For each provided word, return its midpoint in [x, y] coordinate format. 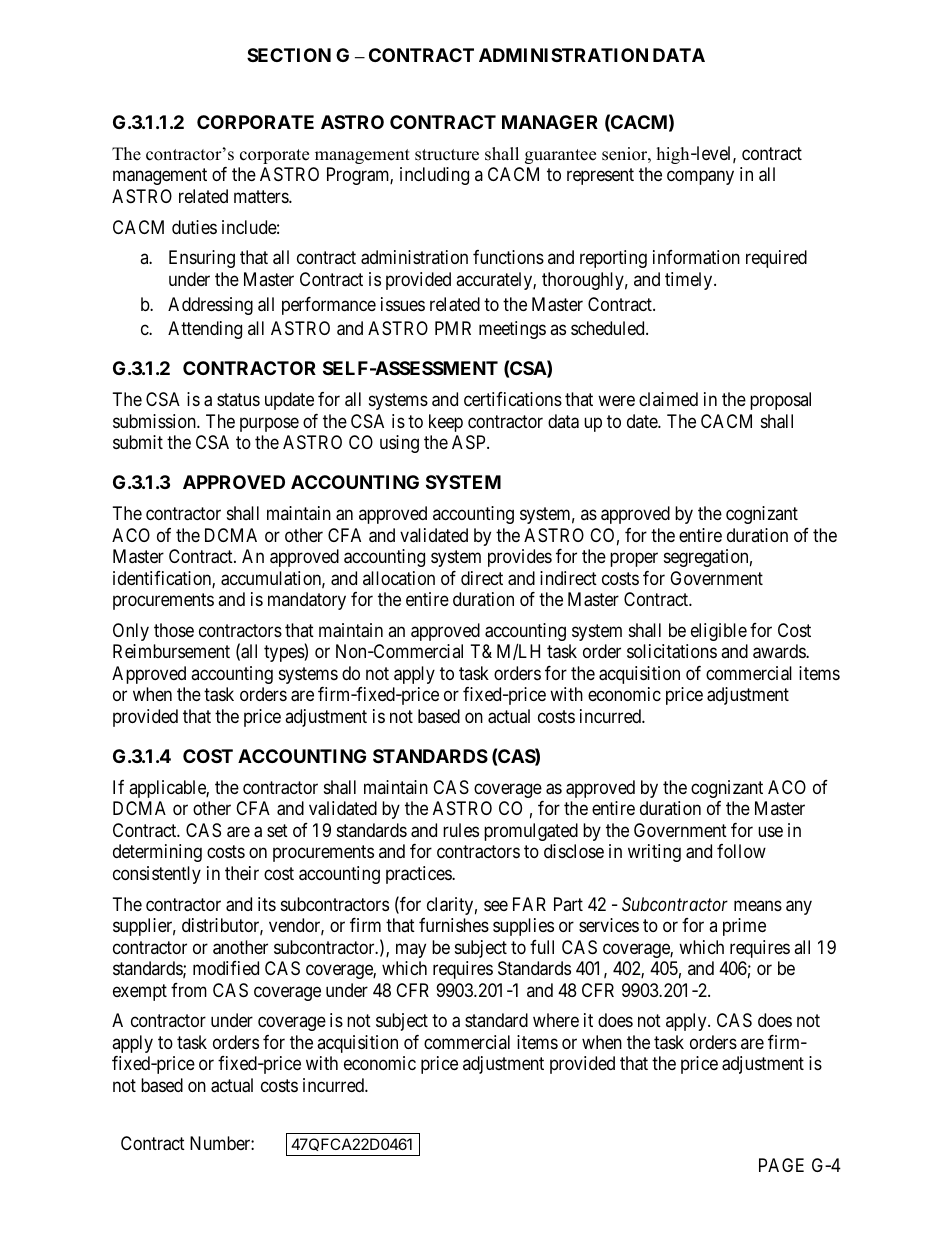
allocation [399, 578]
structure [447, 155]
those [174, 630]
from [189, 990]
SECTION [289, 55]
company [700, 178]
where [556, 1020]
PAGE [781, 1165]
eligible [719, 632]
